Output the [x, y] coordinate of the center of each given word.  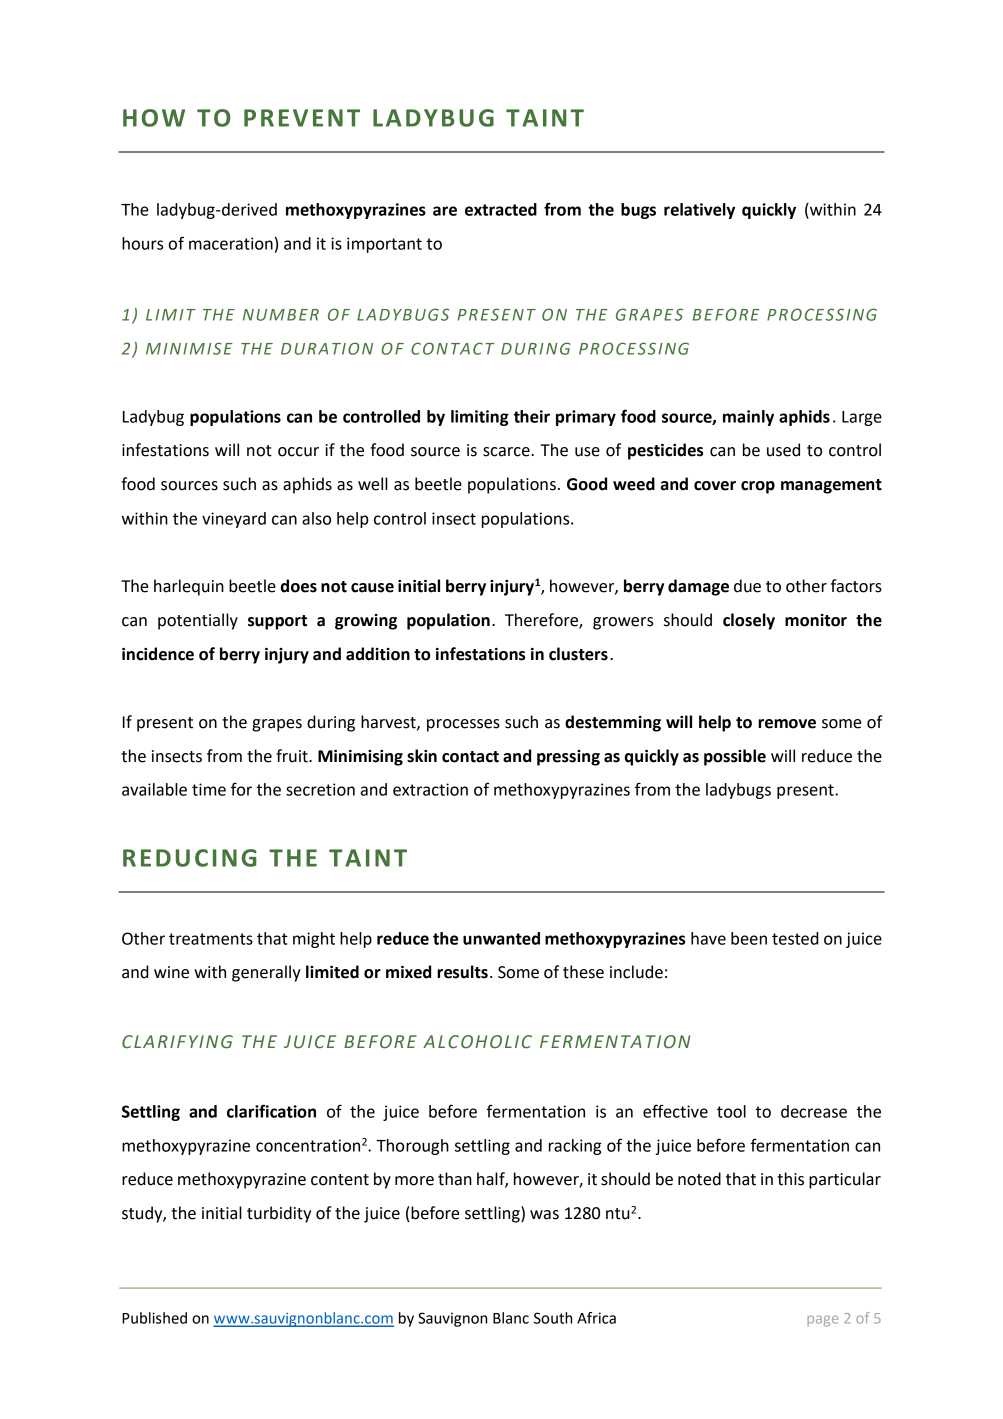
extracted [501, 209]
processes [463, 725]
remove [787, 724]
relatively [699, 211]
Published [154, 1318]
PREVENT [302, 118]
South [553, 1318]
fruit [293, 756]
